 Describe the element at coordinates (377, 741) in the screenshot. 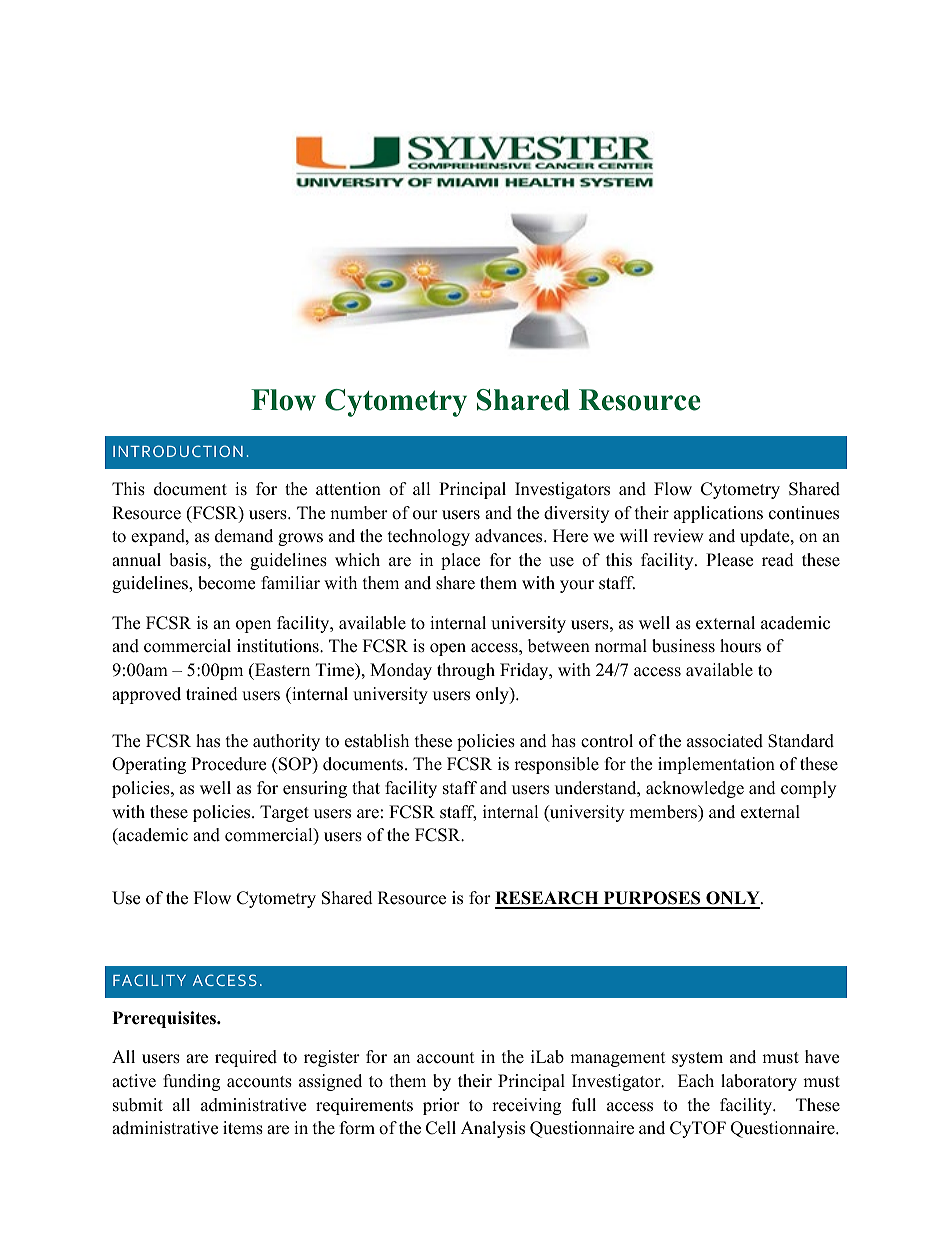

I see `establish` at that location.
